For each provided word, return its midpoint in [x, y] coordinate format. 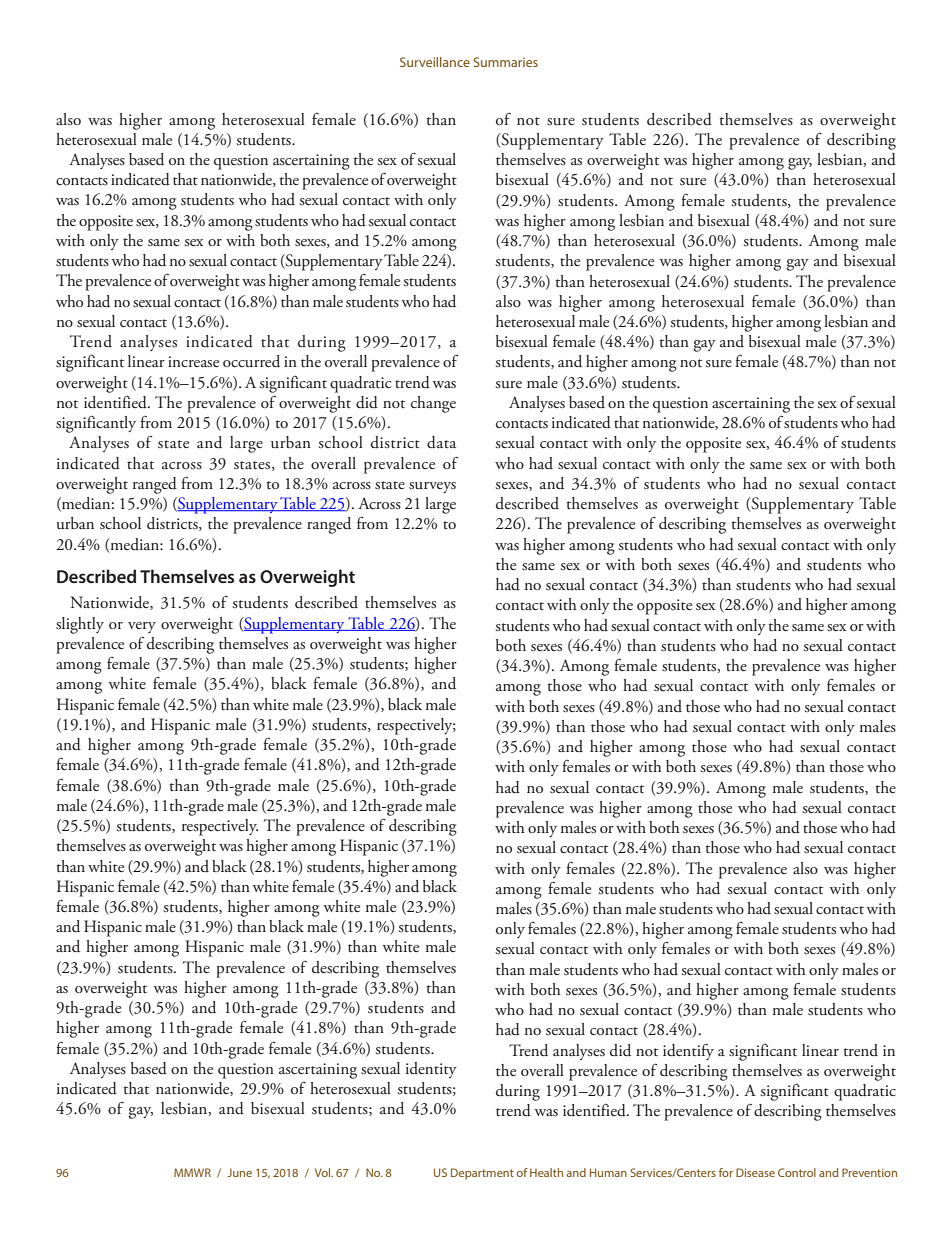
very [142, 627]
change [433, 404]
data [441, 442]
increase [193, 362]
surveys [432, 487]
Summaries [505, 62]
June [240, 1172]
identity [431, 1070]
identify [688, 1052]
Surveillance [435, 62]
